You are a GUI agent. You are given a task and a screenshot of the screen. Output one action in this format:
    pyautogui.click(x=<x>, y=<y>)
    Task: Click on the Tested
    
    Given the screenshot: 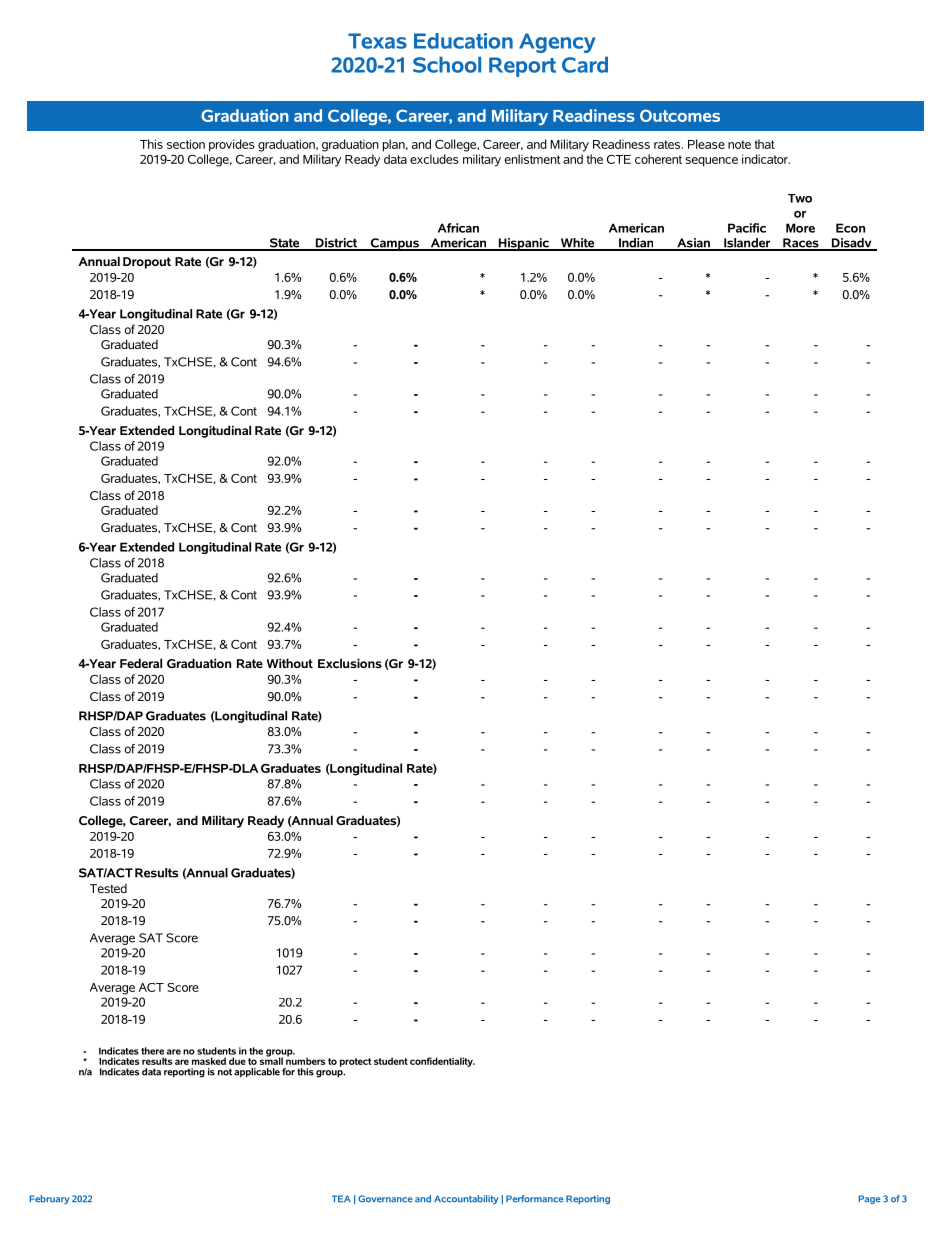 What is the action you would take?
    pyautogui.click(x=108, y=888)
